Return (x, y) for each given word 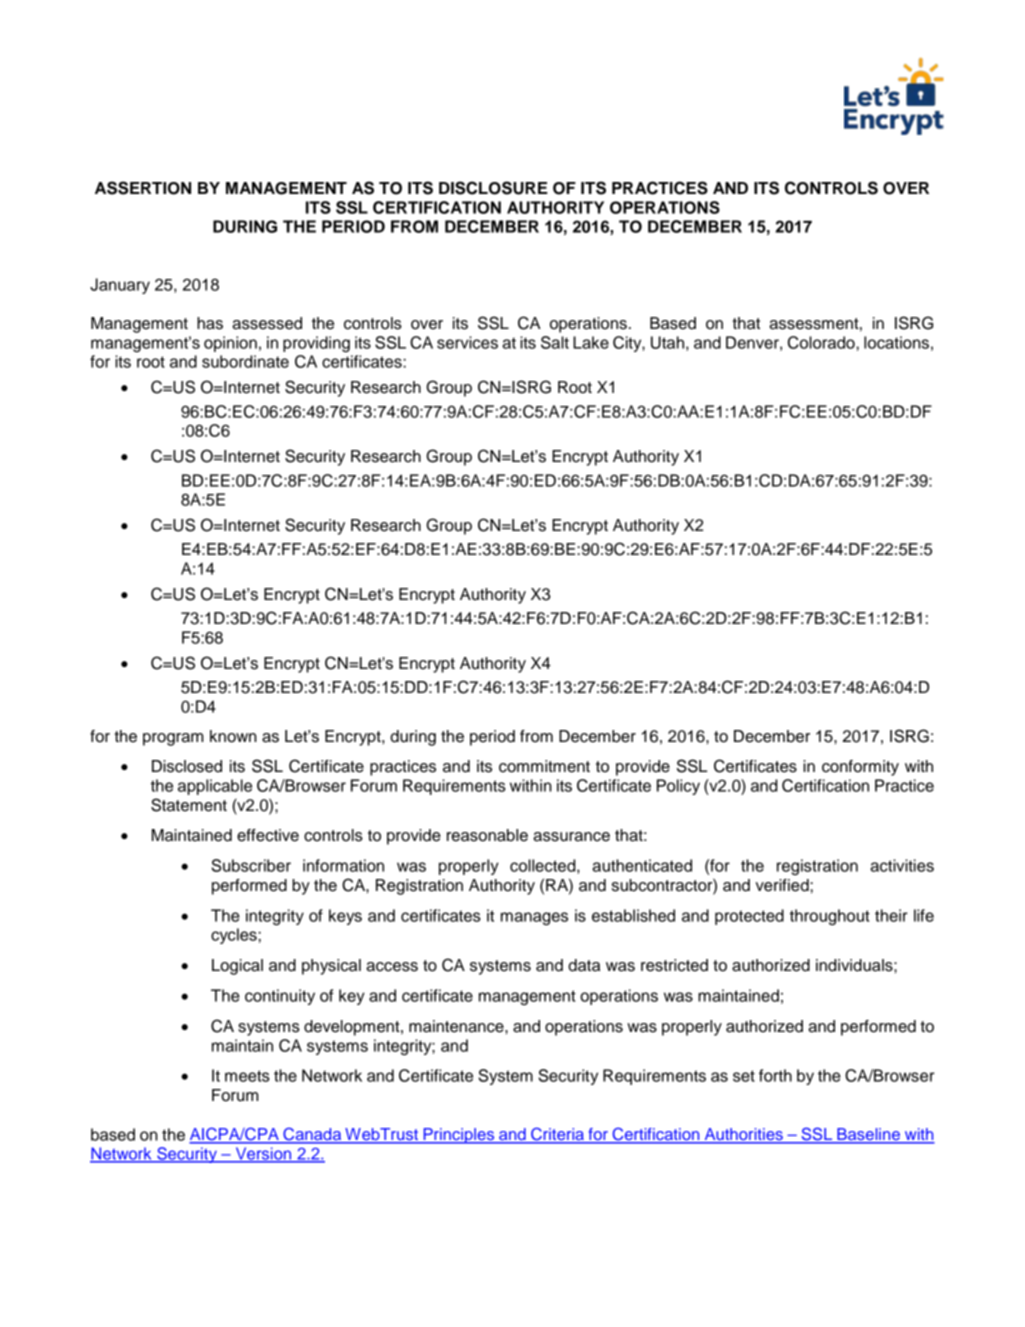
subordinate (245, 361)
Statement (189, 805)
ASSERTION (143, 188)
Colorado (822, 342)
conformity (860, 768)
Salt (555, 342)
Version (263, 1155)
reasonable (487, 835)
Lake (591, 342)
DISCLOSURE (493, 188)
